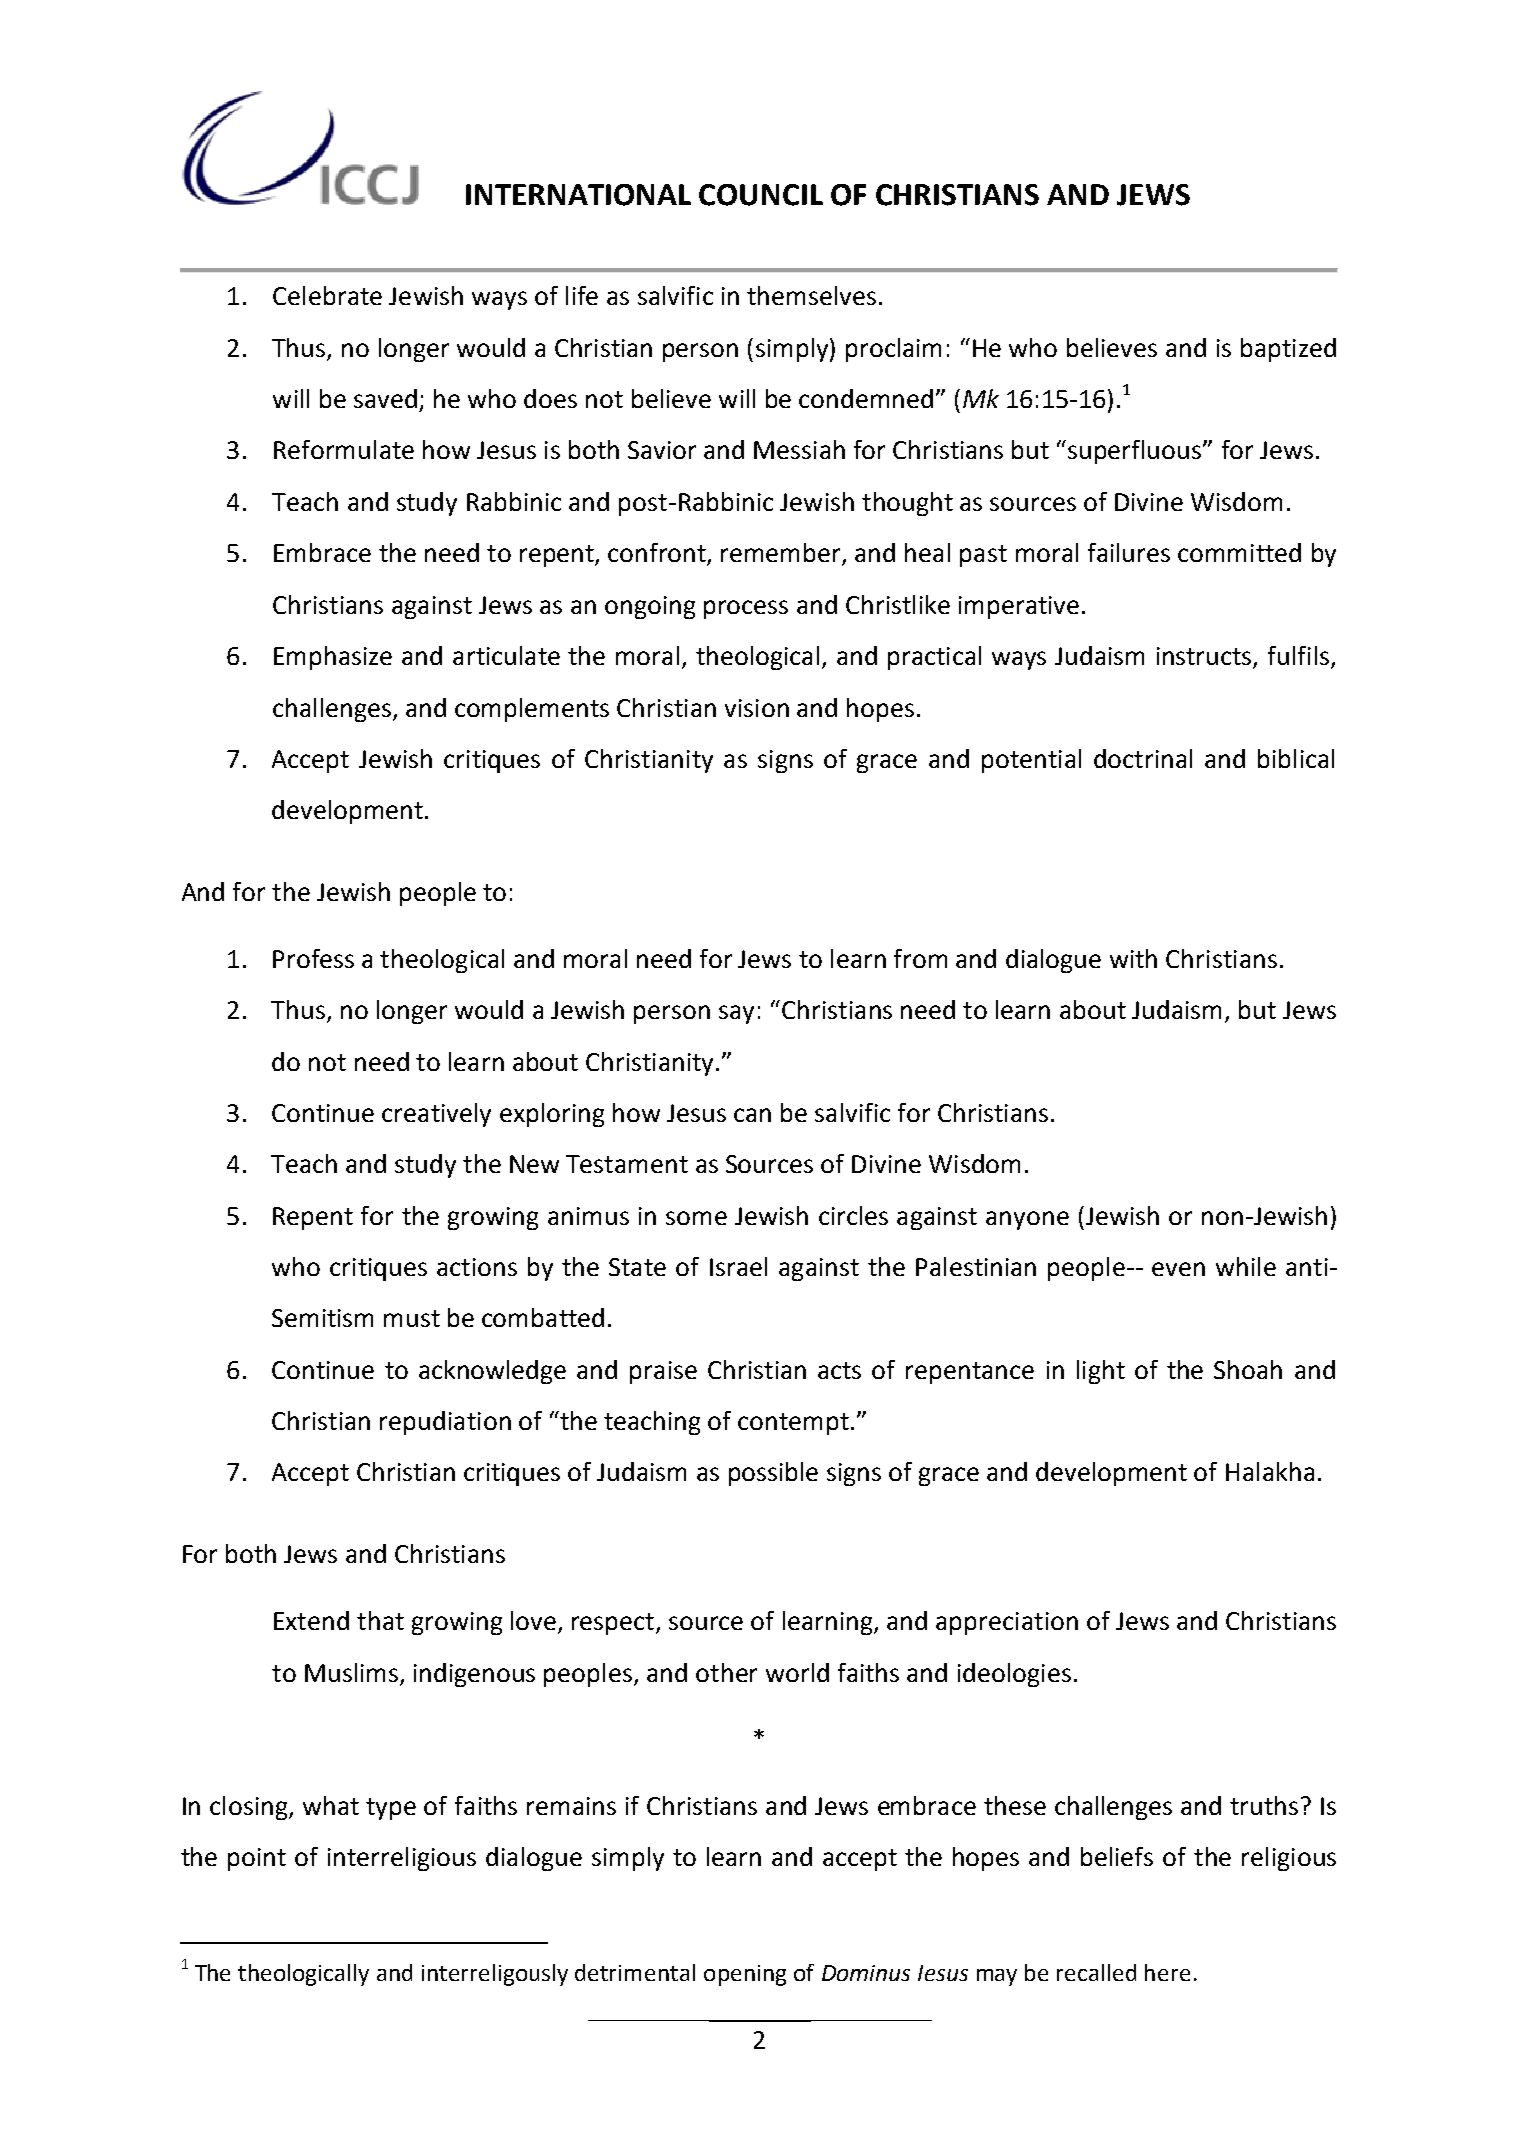 The width and height of the page is (1518, 2147). What do you see at coordinates (445, 1423) in the page?
I see `repudiation` at bounding box center [445, 1423].
